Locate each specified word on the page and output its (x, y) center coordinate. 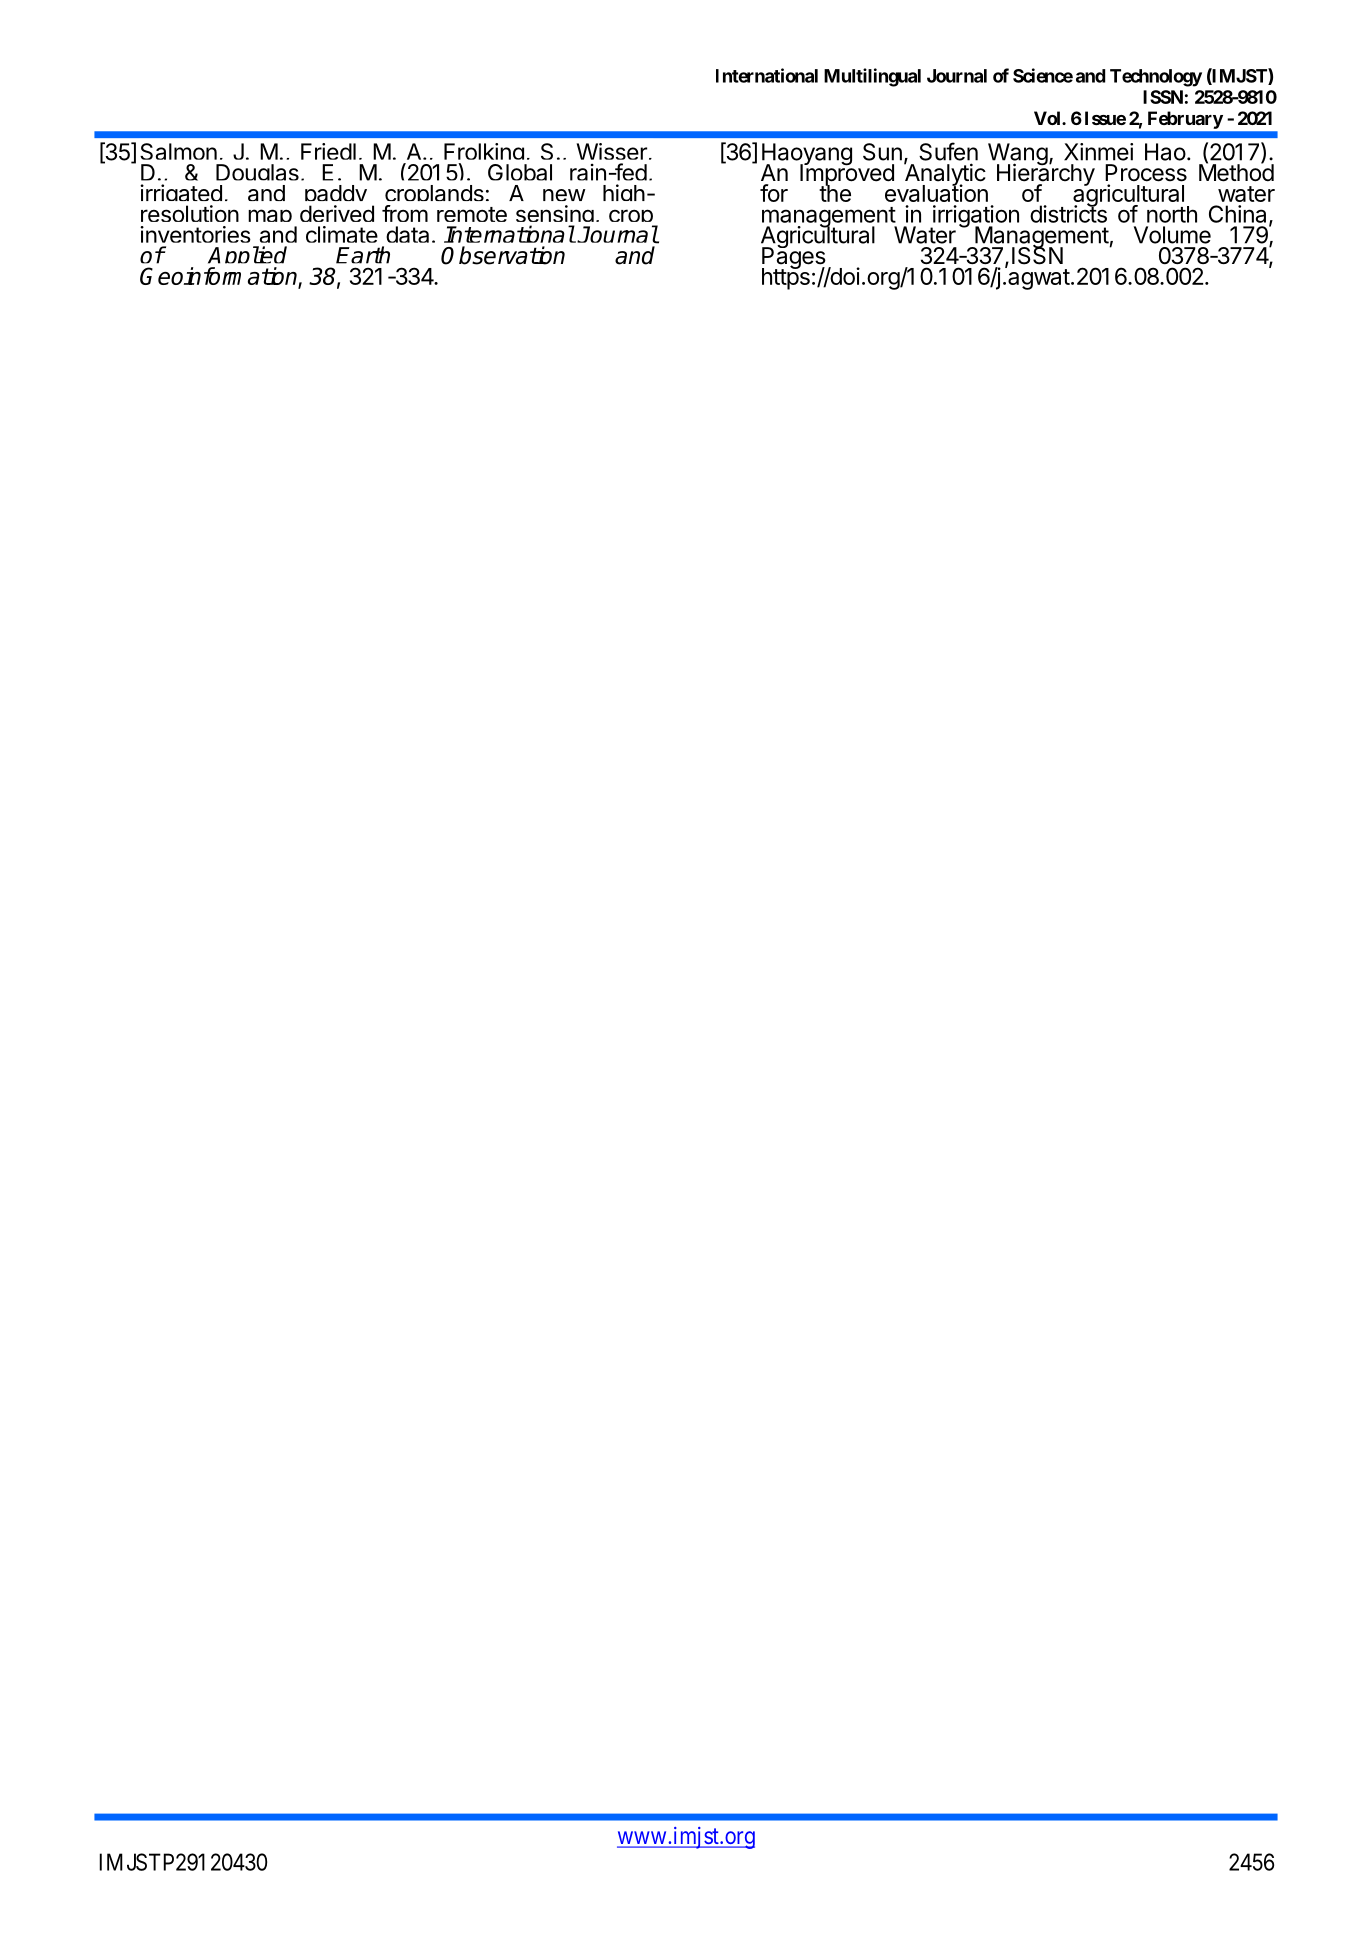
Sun (882, 152)
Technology (1156, 78)
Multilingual (872, 77)
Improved (847, 175)
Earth (363, 255)
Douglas (257, 176)
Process (1146, 173)
